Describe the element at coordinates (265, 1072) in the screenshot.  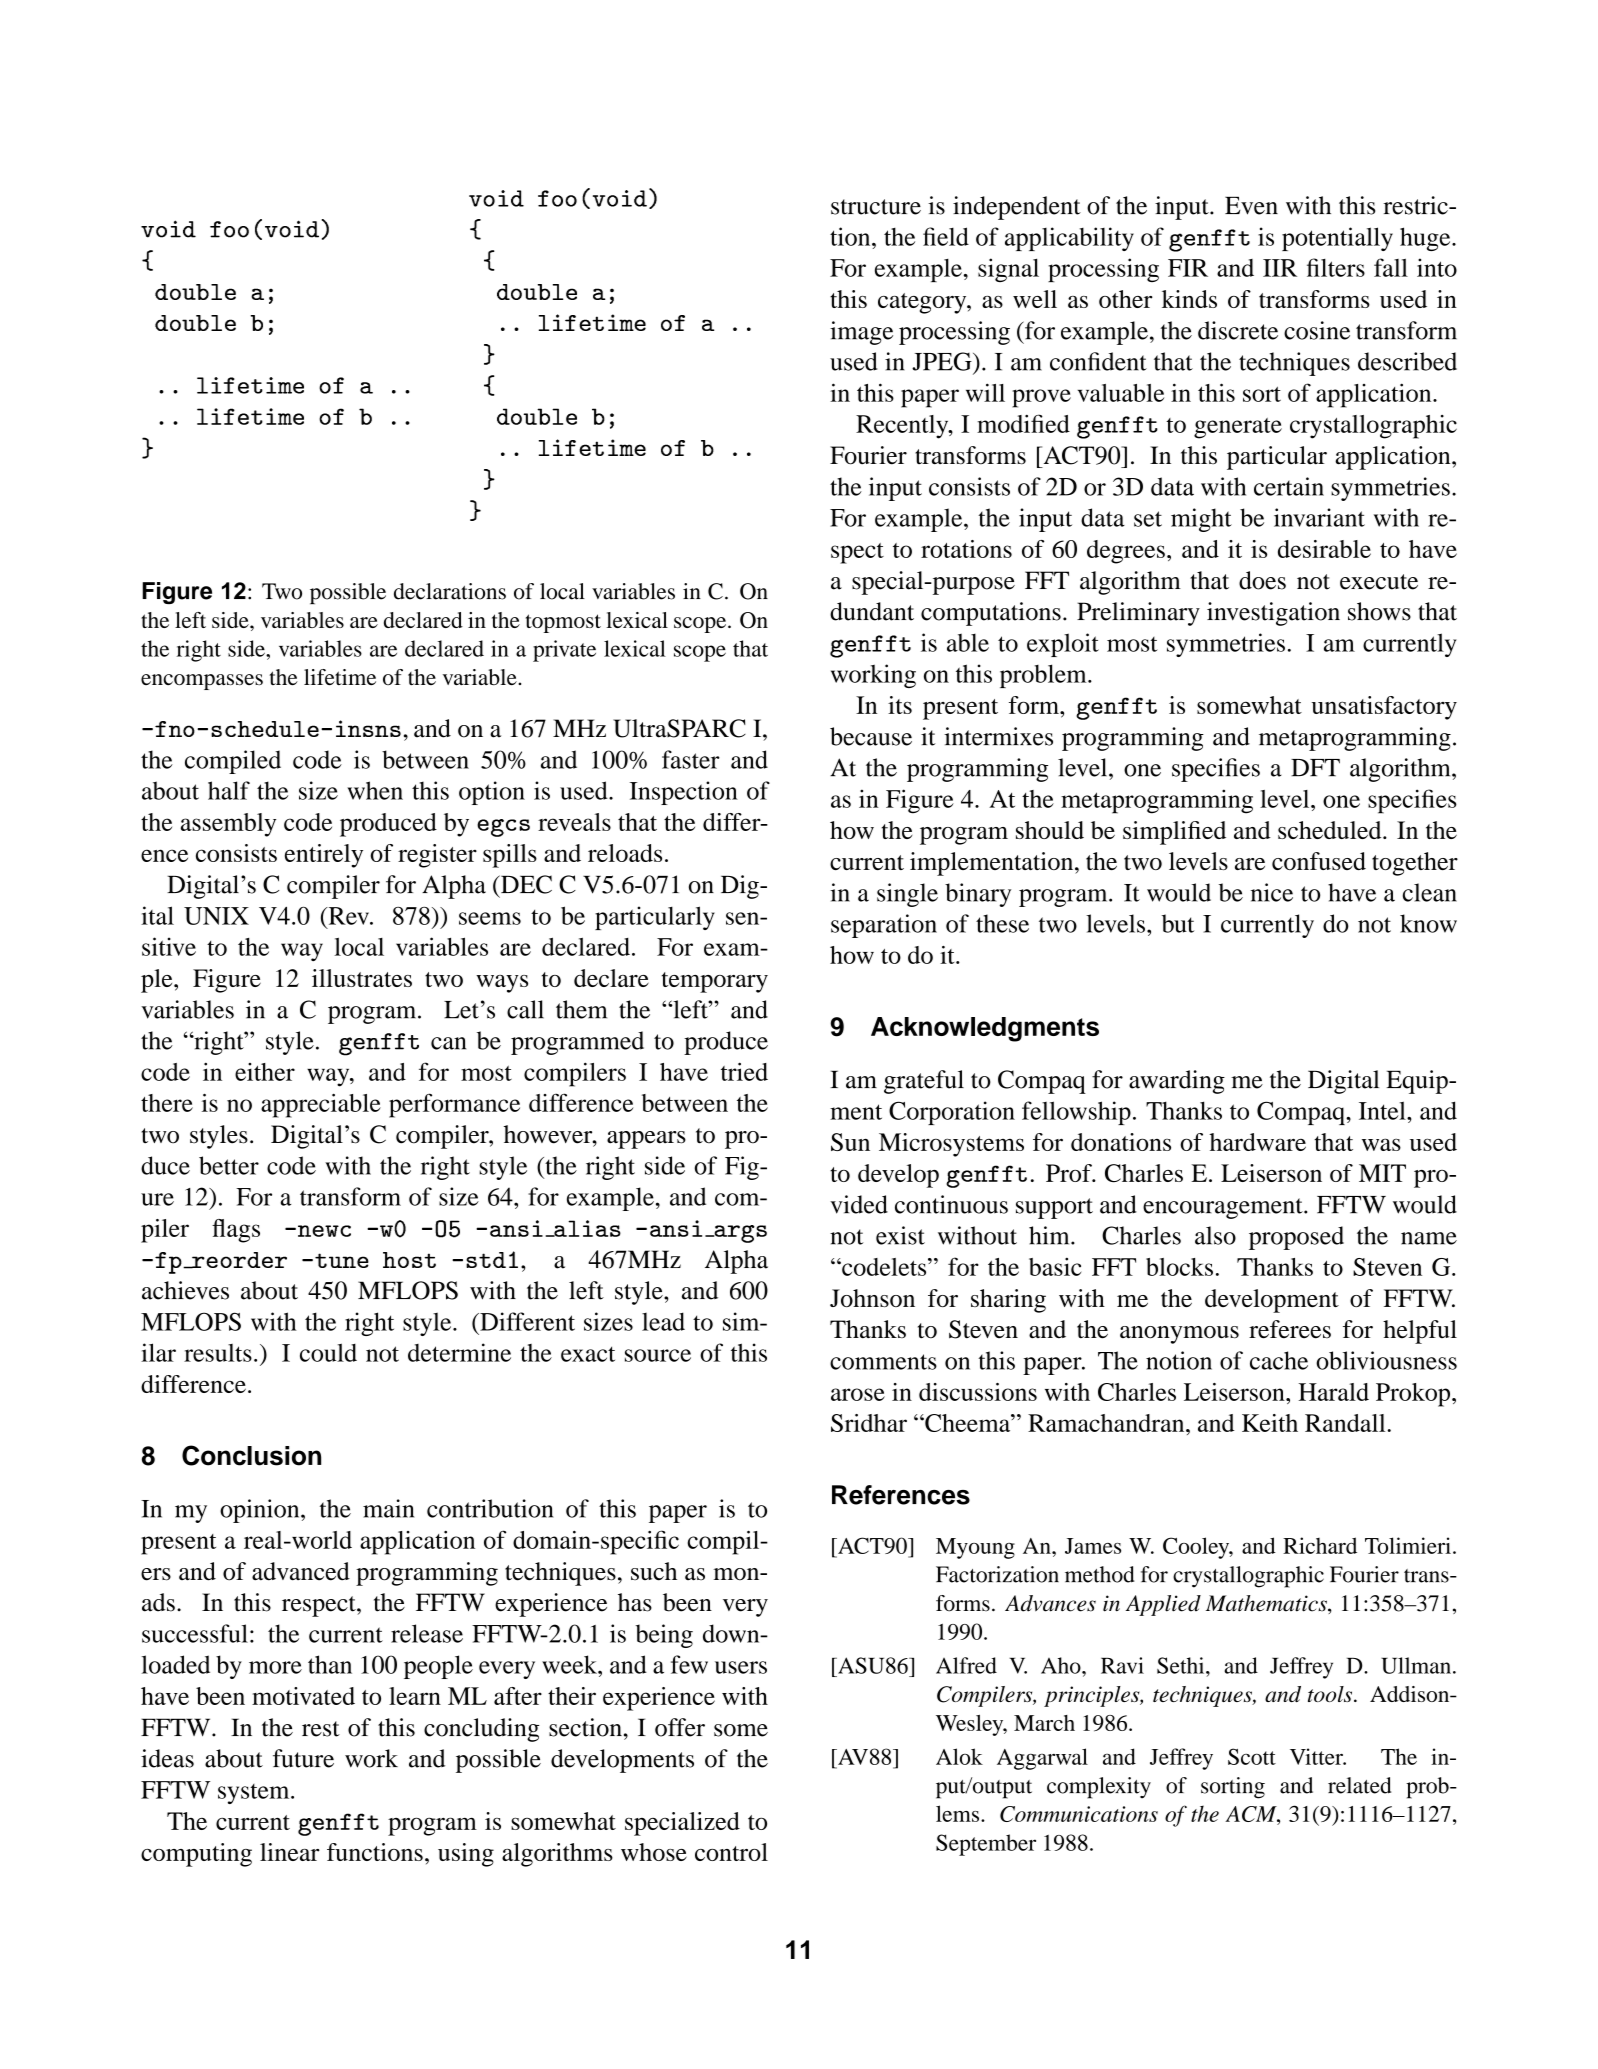
I see `either` at that location.
